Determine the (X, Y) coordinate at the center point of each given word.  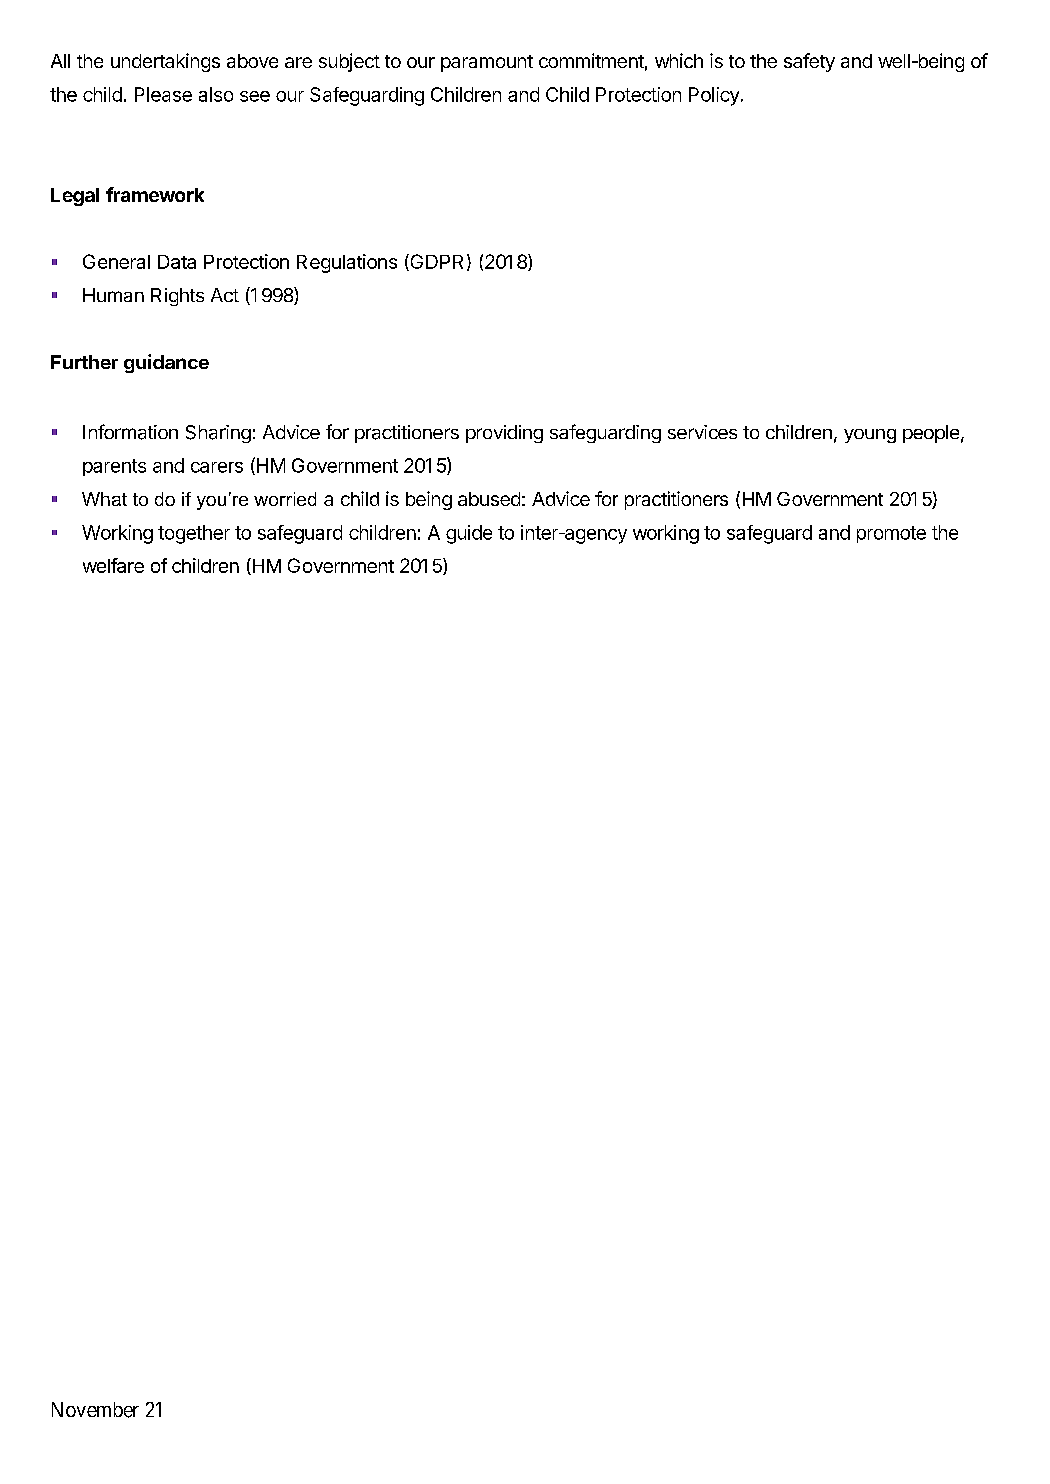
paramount (487, 63)
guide (469, 534)
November (95, 1410)
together (194, 534)
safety (809, 62)
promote (891, 534)
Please (163, 94)
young (870, 436)
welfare (113, 565)
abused (489, 499)
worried (285, 499)
